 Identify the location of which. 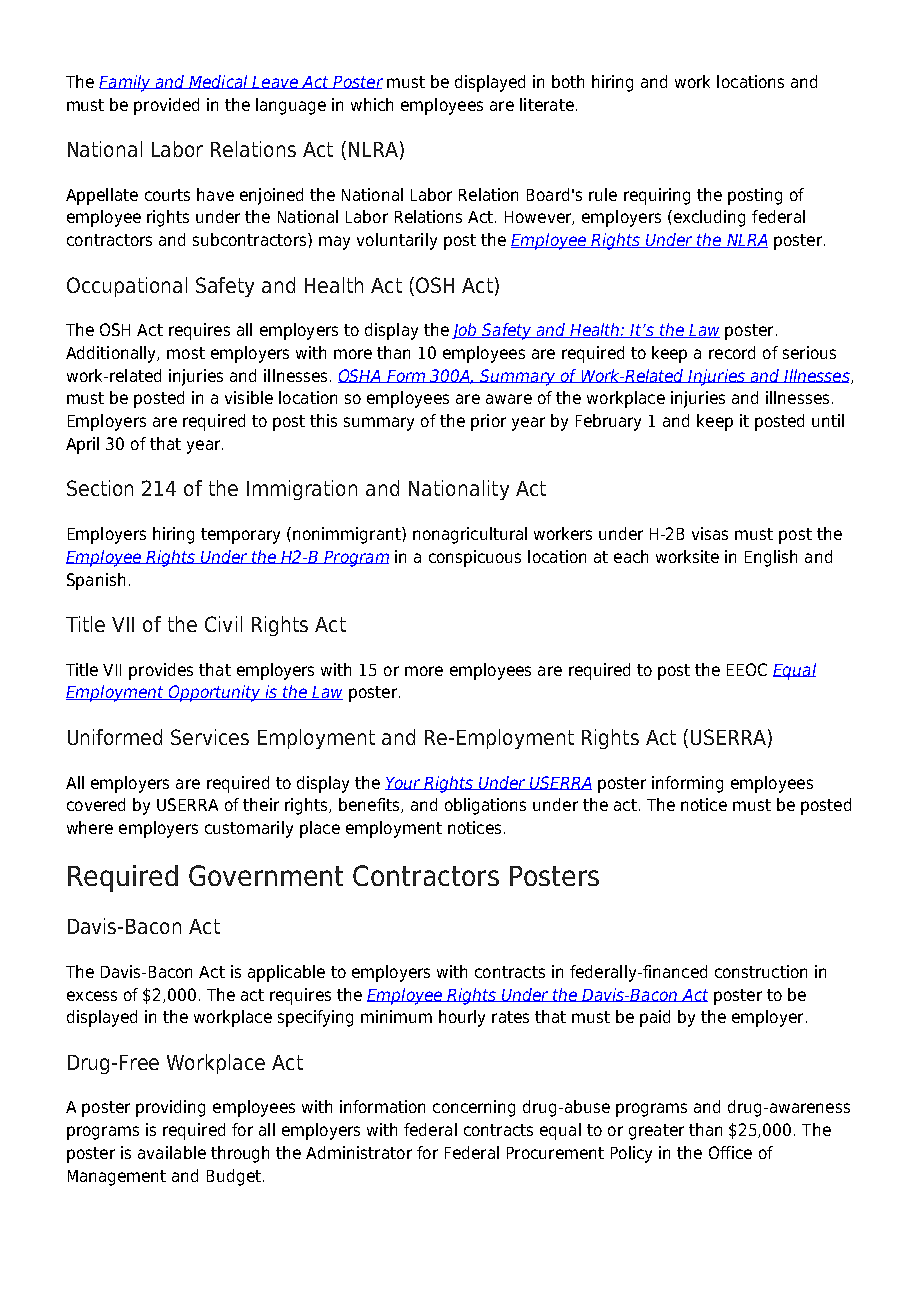
(372, 104).
